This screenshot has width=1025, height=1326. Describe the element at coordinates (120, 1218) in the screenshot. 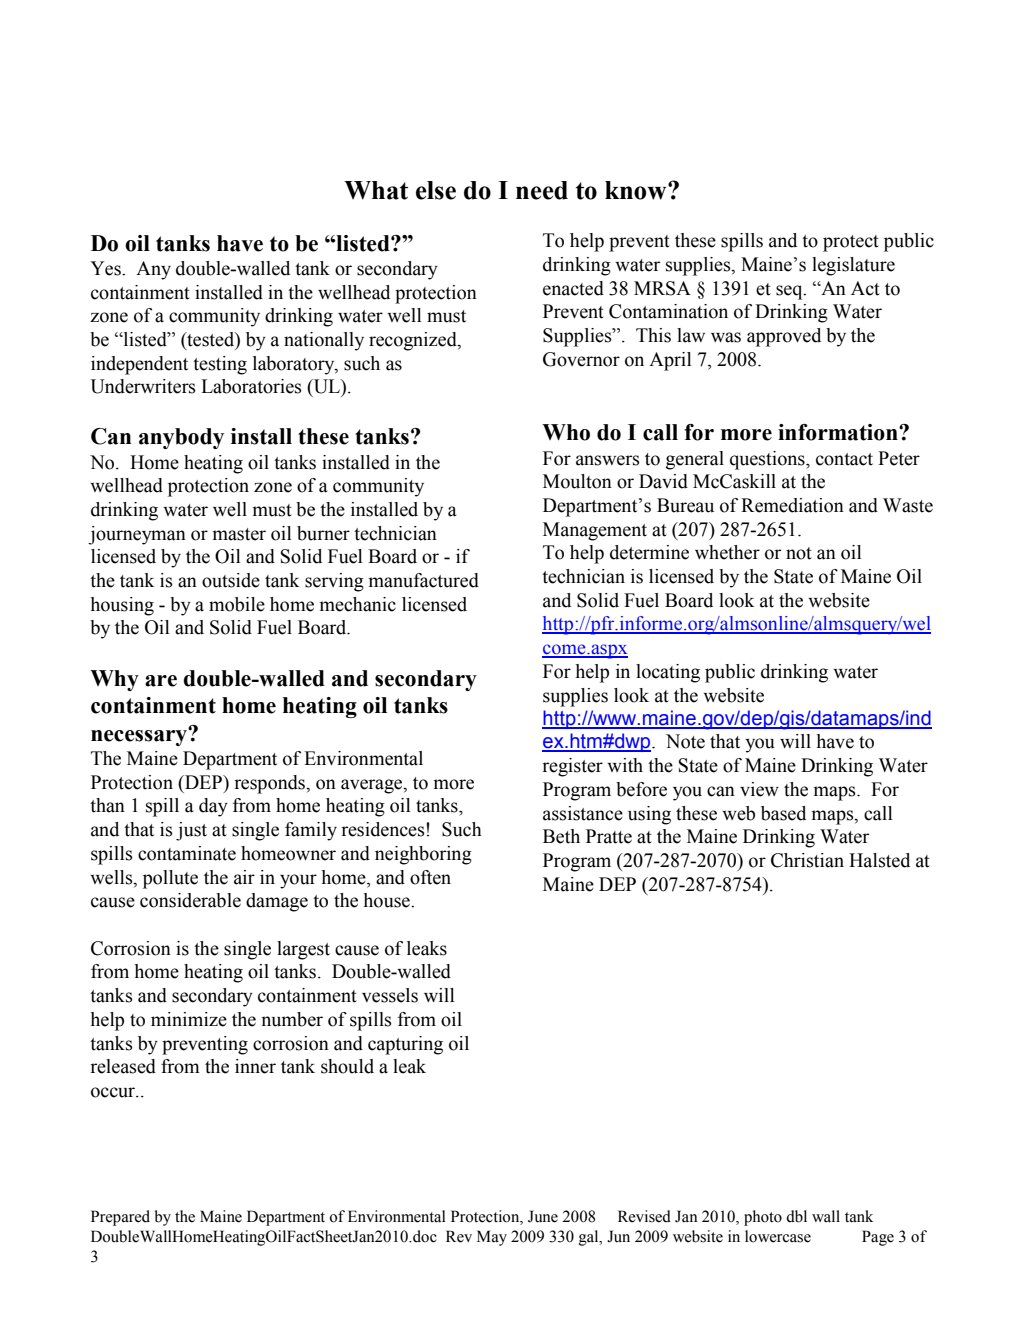

I see `Prepared` at that location.
